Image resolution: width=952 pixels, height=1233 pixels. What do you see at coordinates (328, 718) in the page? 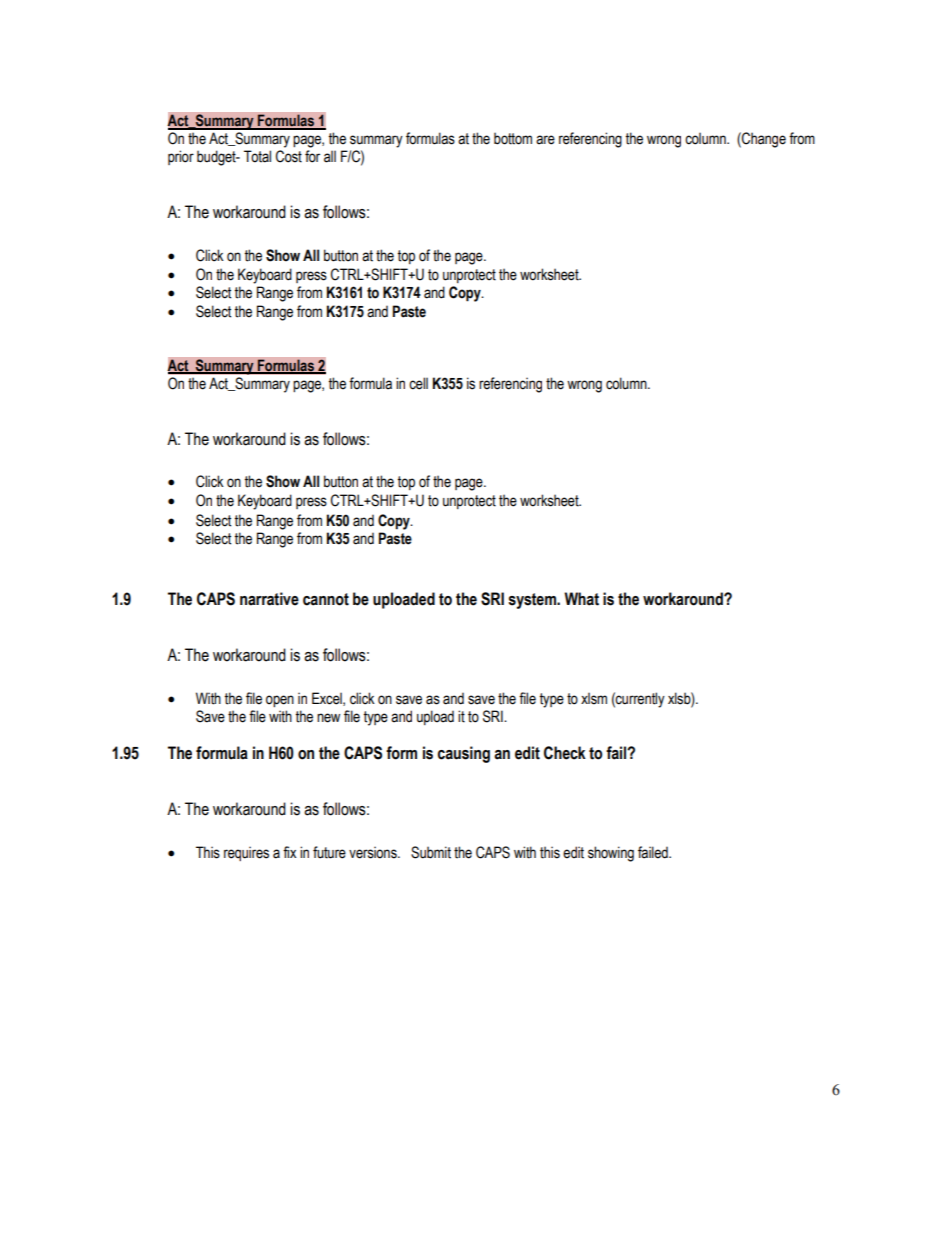
I see `new` at bounding box center [328, 718].
